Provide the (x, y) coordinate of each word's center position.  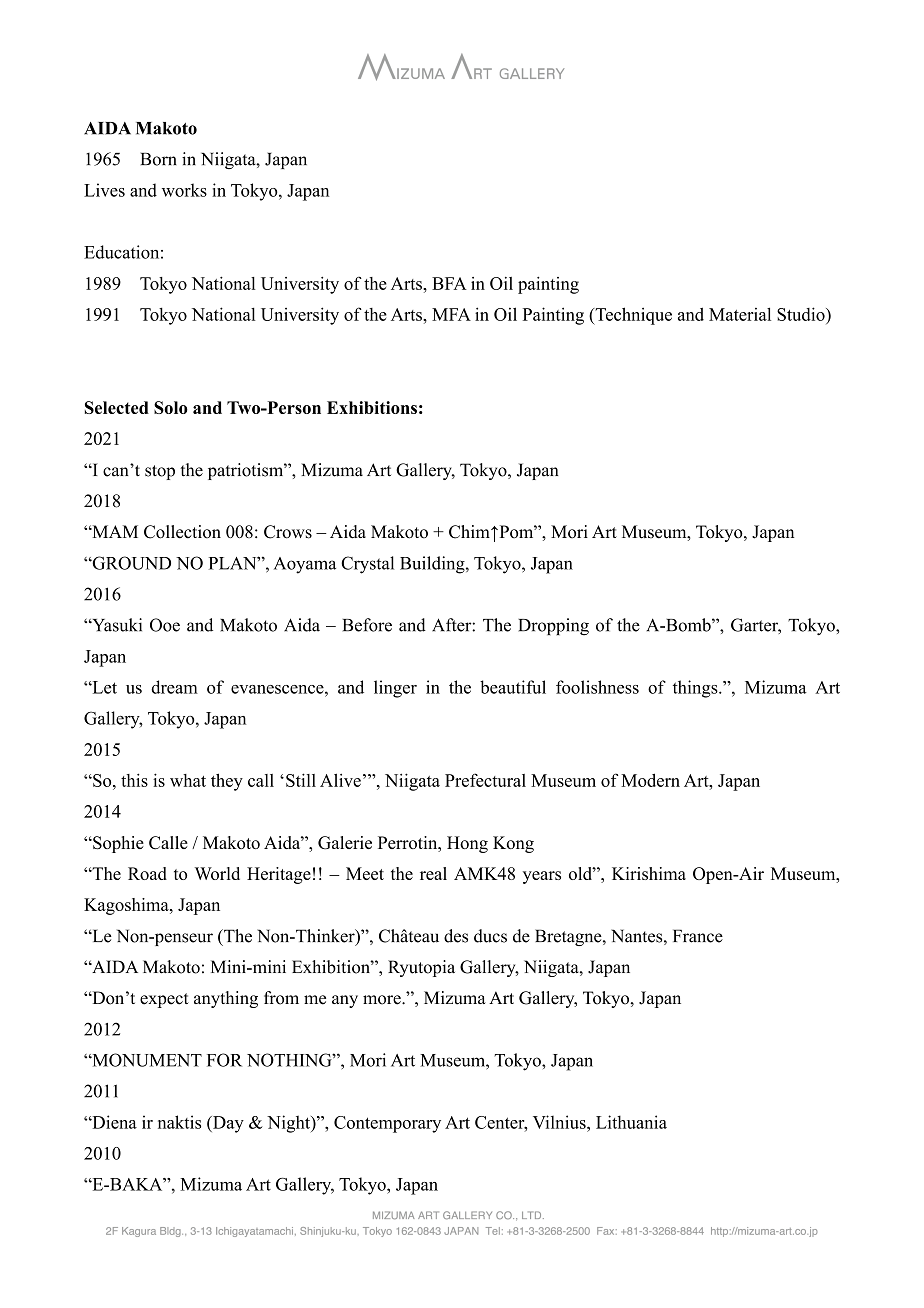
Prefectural (485, 780)
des (456, 936)
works (184, 190)
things (696, 689)
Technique (632, 316)
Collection (182, 532)
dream (174, 687)
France (698, 936)
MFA (451, 314)
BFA (449, 283)
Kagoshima (127, 906)
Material (740, 314)
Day (227, 1124)
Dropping (553, 627)
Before (367, 625)
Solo (171, 407)
